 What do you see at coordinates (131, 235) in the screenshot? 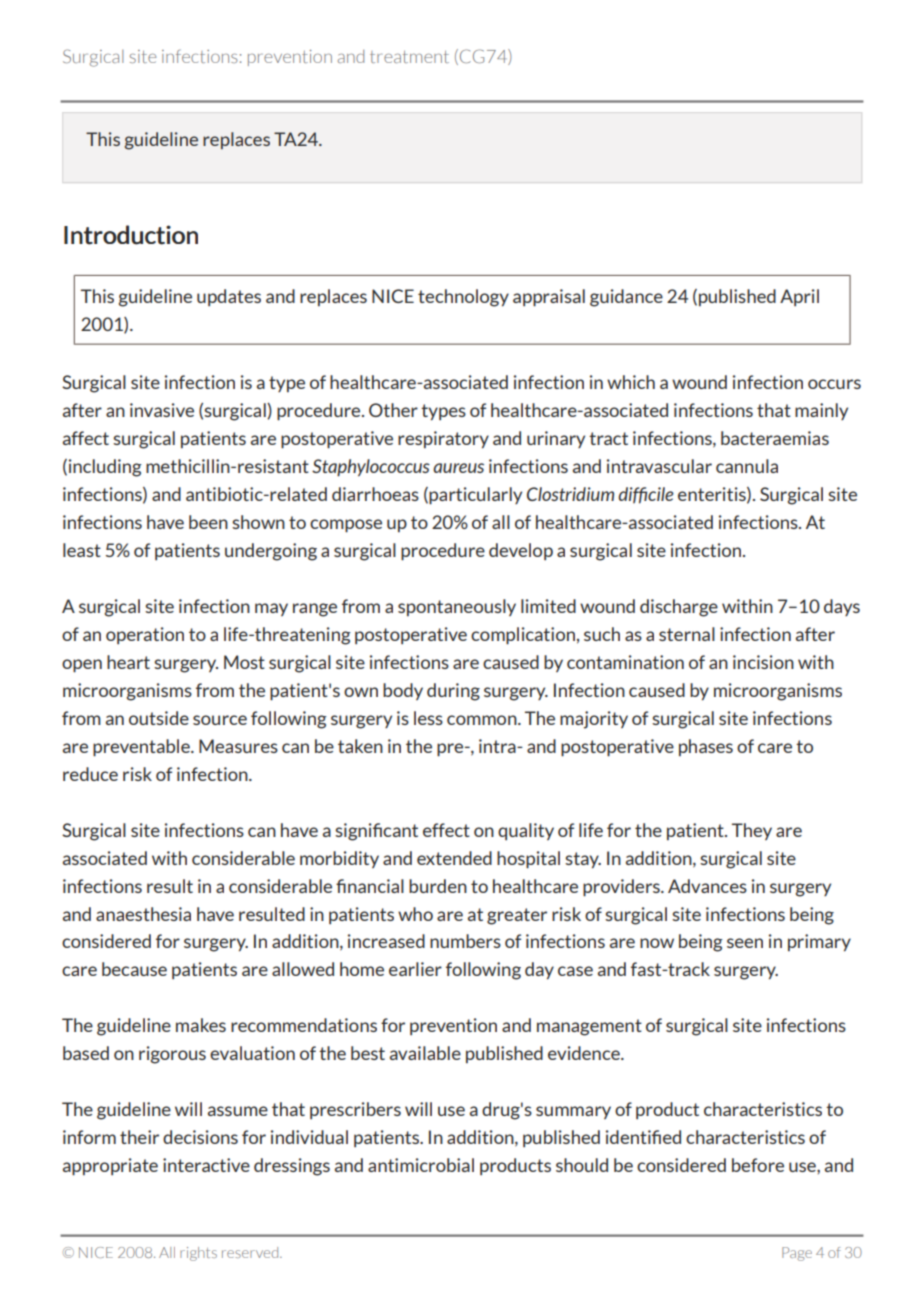
I see `Introduction` at bounding box center [131, 235].
